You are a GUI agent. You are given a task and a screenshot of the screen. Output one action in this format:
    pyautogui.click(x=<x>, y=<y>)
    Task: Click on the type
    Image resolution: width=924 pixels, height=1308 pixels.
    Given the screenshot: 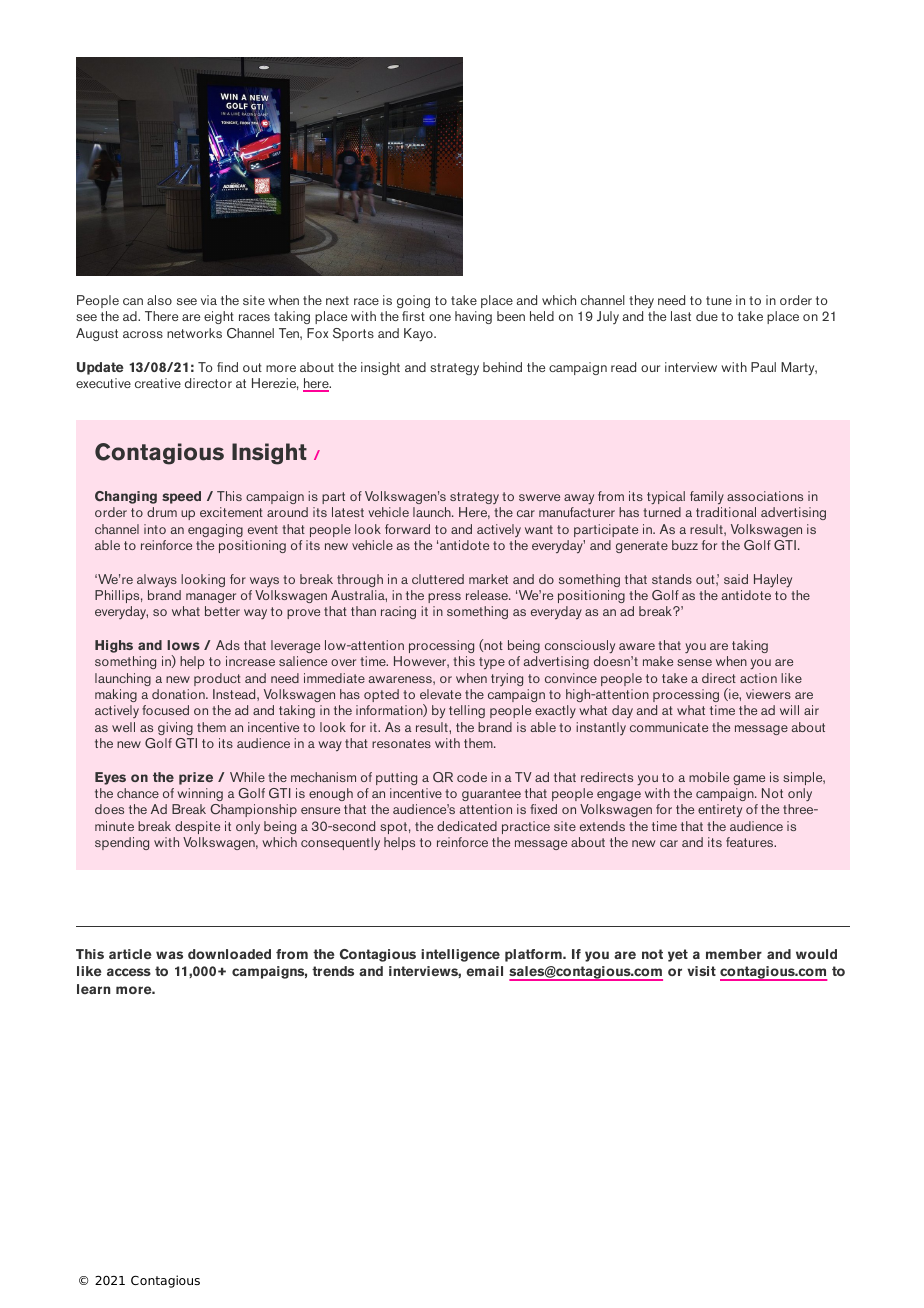 What is the action you would take?
    pyautogui.click(x=492, y=663)
